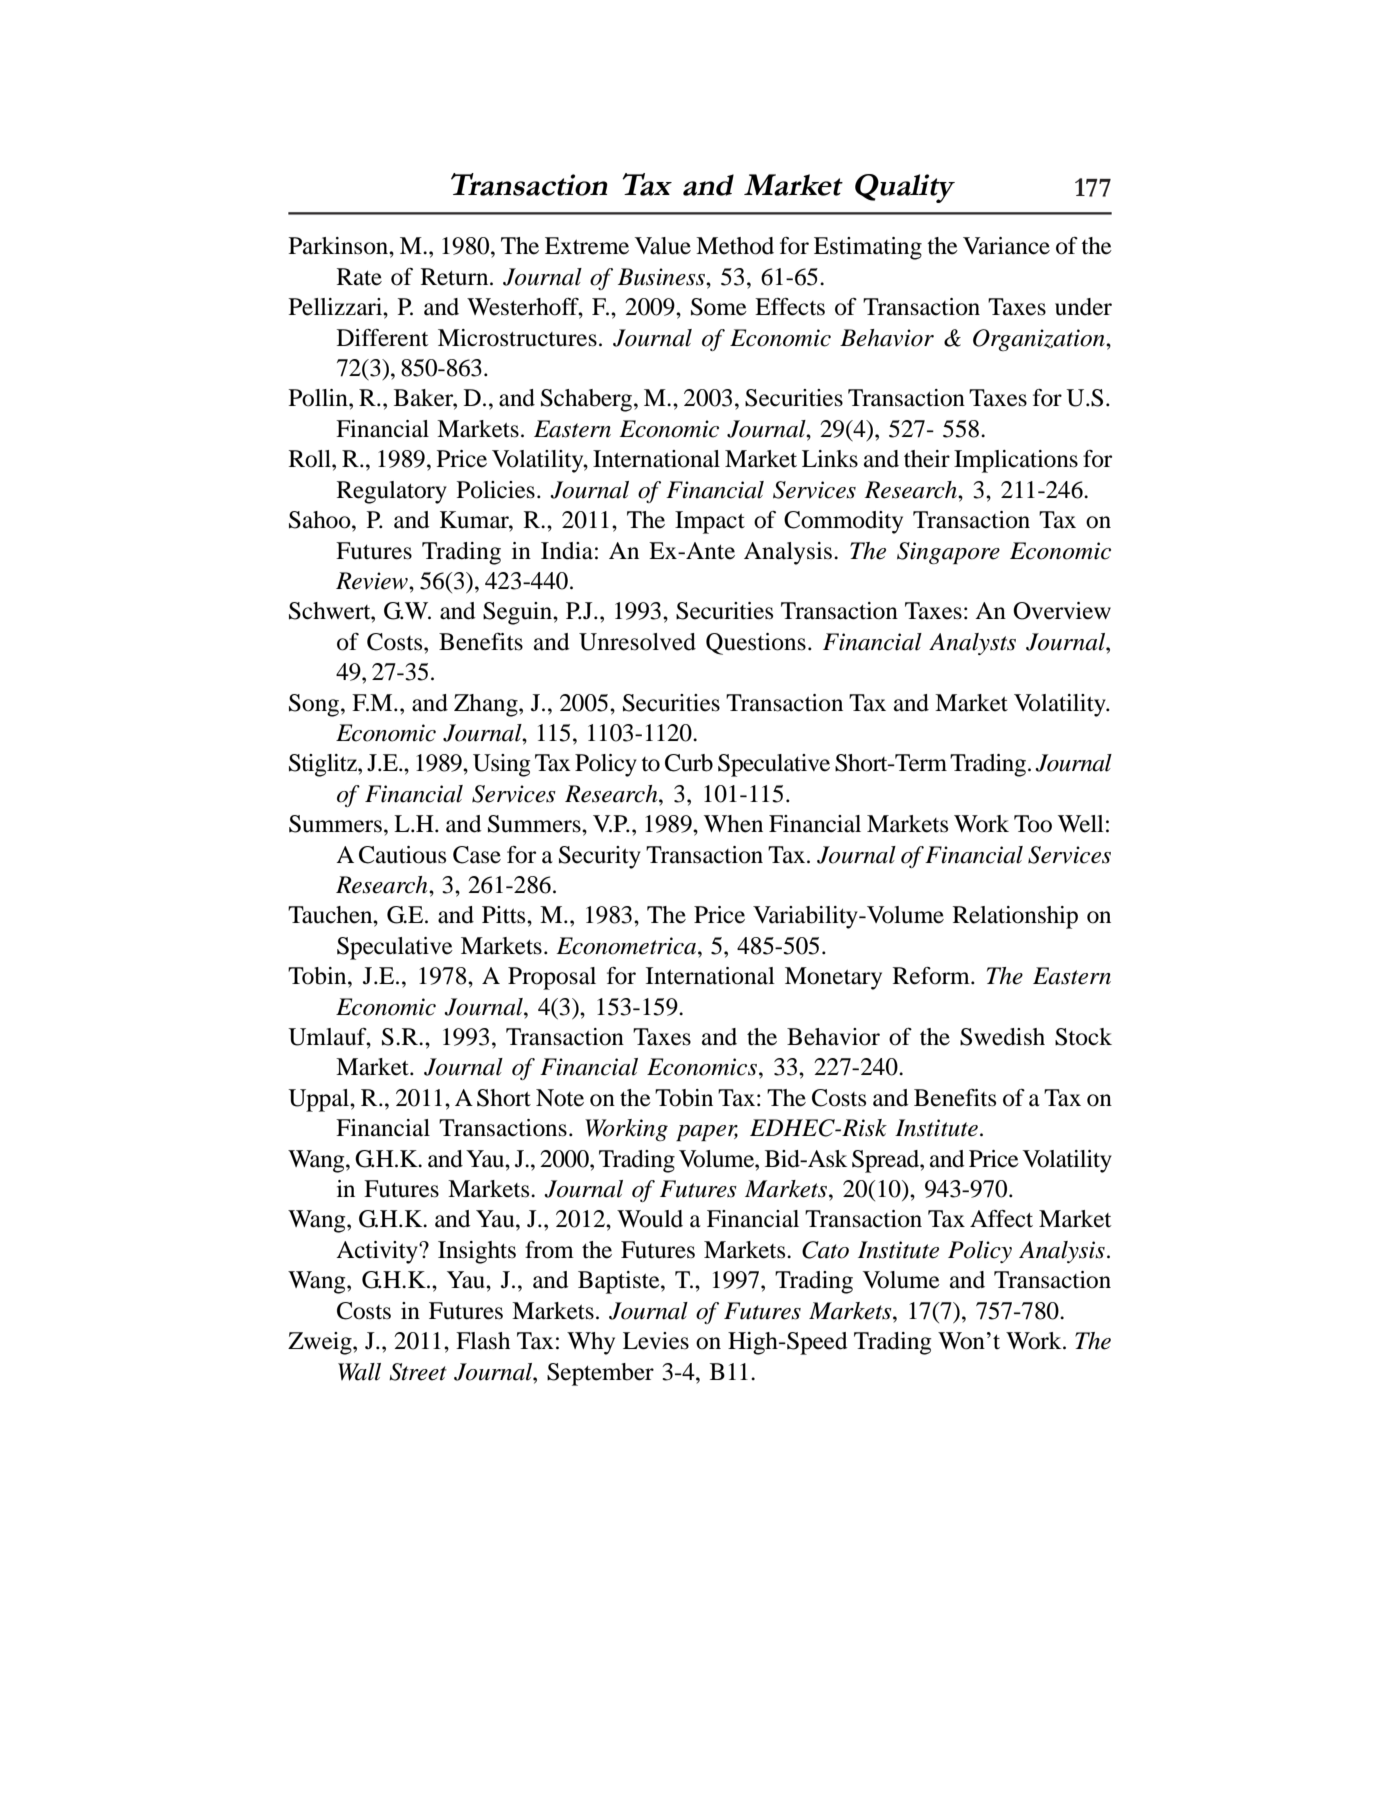 This document has height=1811, width=1400. What do you see at coordinates (402, 855) in the document?
I see `Cautious` at bounding box center [402, 855].
